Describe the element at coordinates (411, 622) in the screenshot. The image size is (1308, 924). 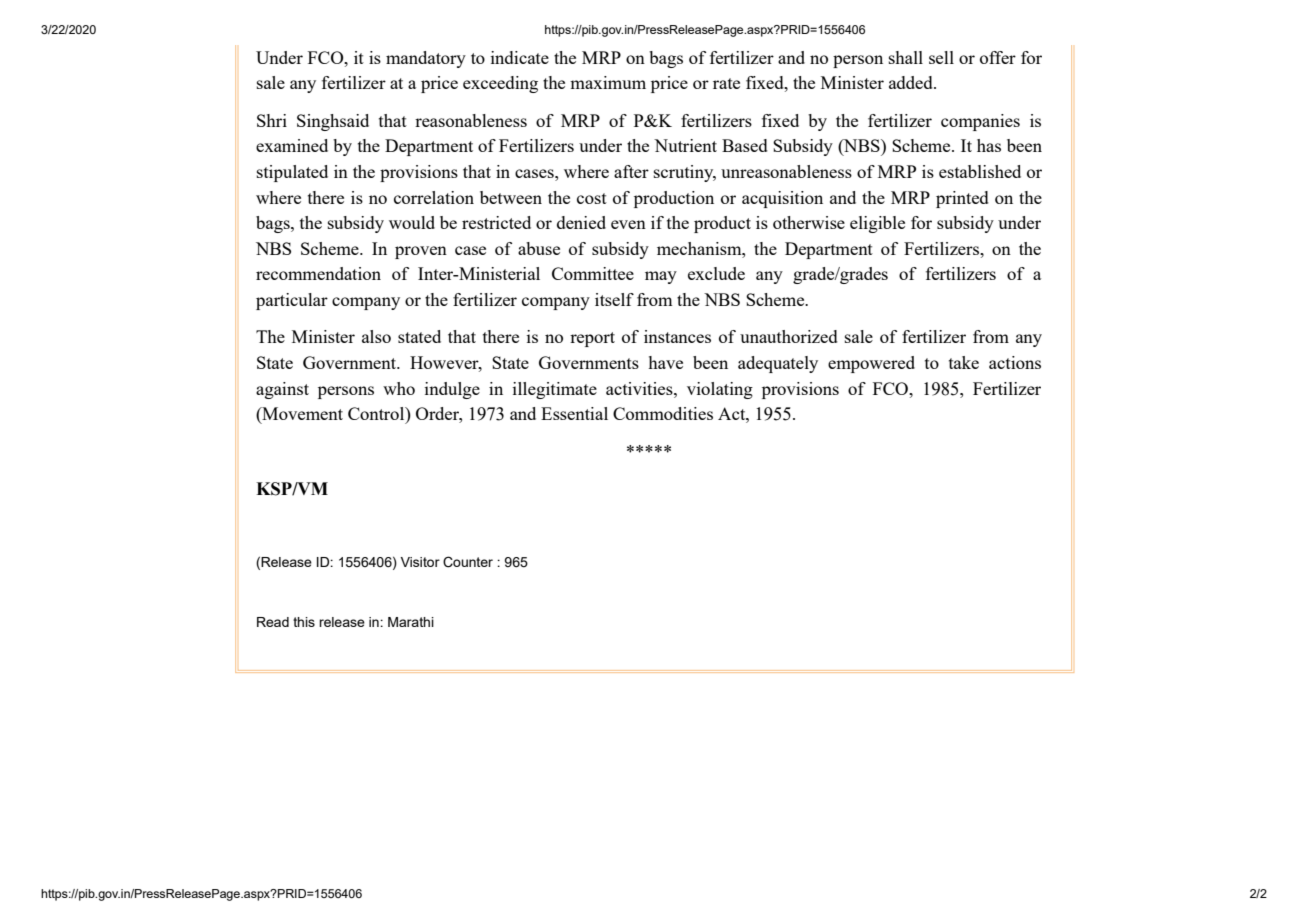
I see `Marathi` at that location.
